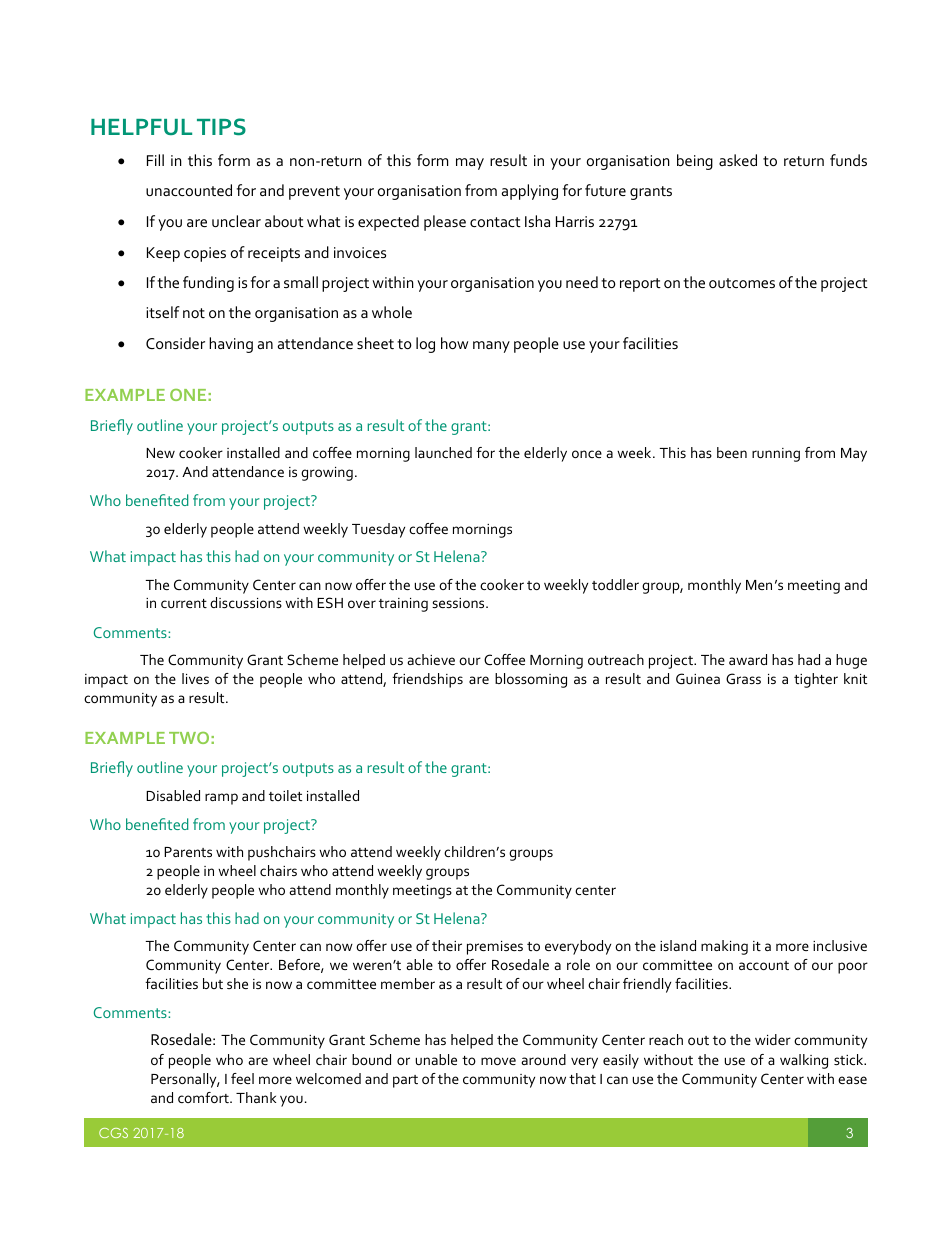  What do you see at coordinates (530, 192) in the document?
I see `applying` at bounding box center [530, 192].
